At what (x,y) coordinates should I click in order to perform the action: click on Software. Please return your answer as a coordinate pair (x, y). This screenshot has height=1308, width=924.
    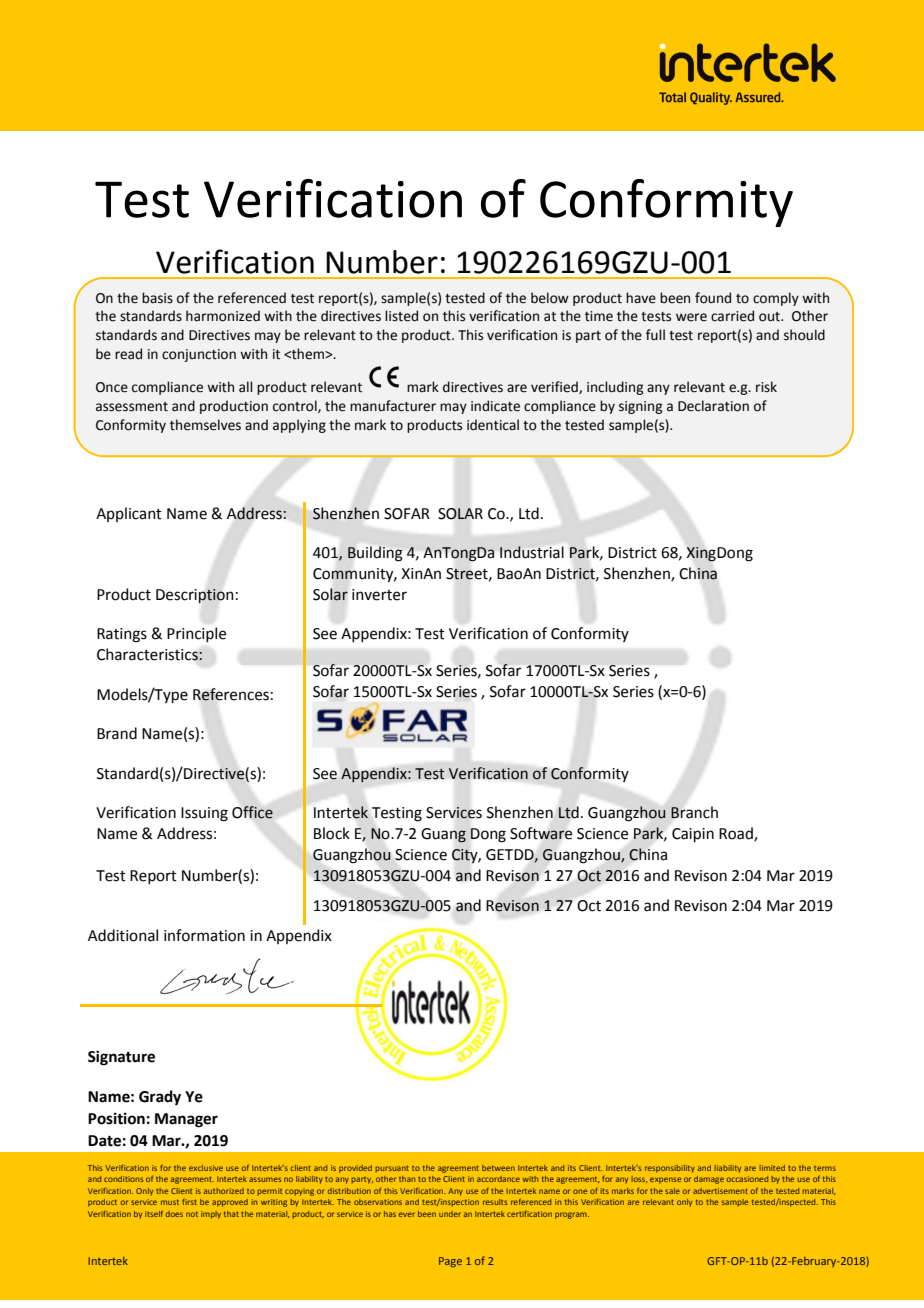
    Looking at the image, I should click on (541, 833).
